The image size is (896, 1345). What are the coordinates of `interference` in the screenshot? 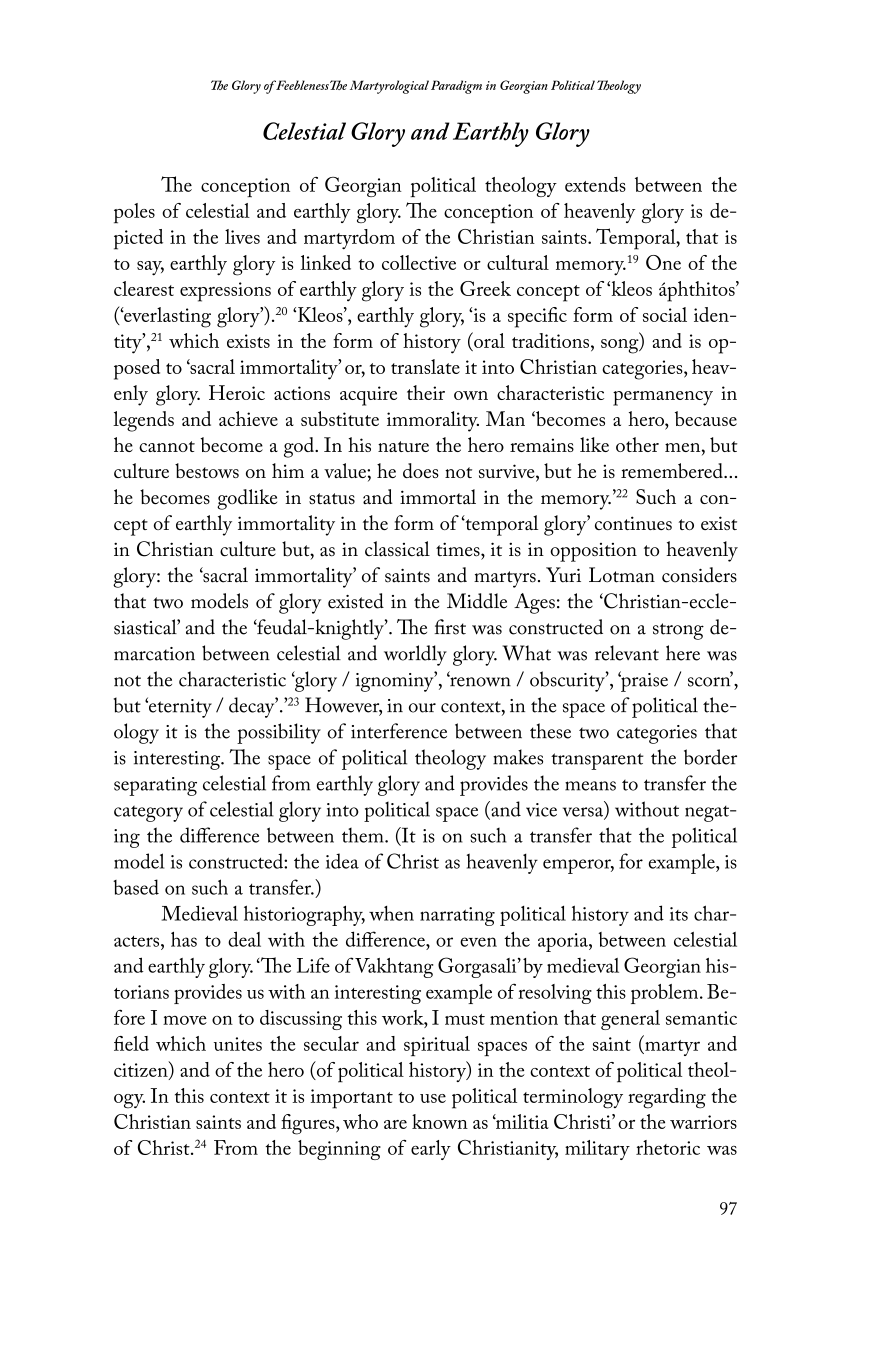 It's located at (399, 731).
